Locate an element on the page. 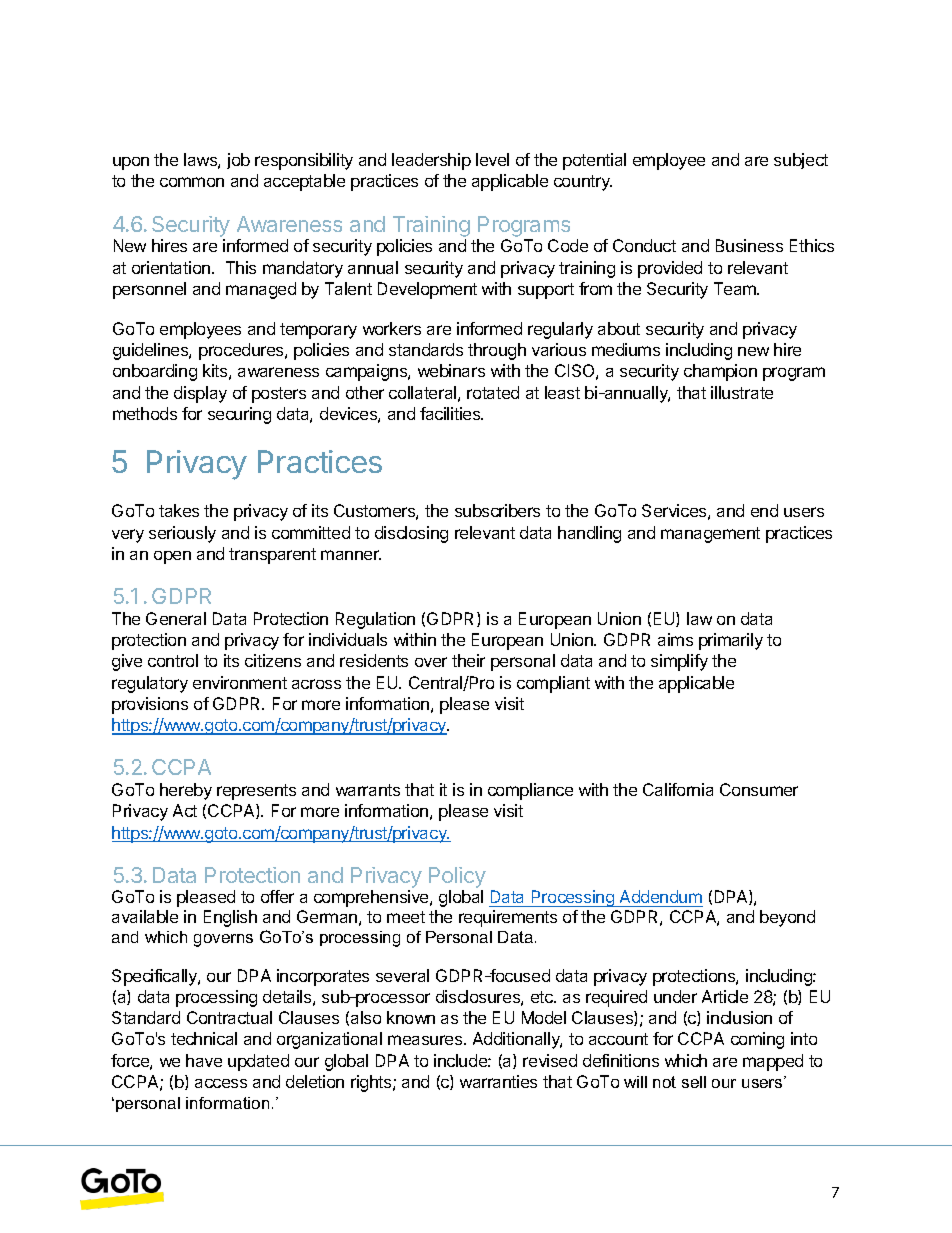 The width and height of the document is (952, 1233). illustrate is located at coordinates (742, 392).
